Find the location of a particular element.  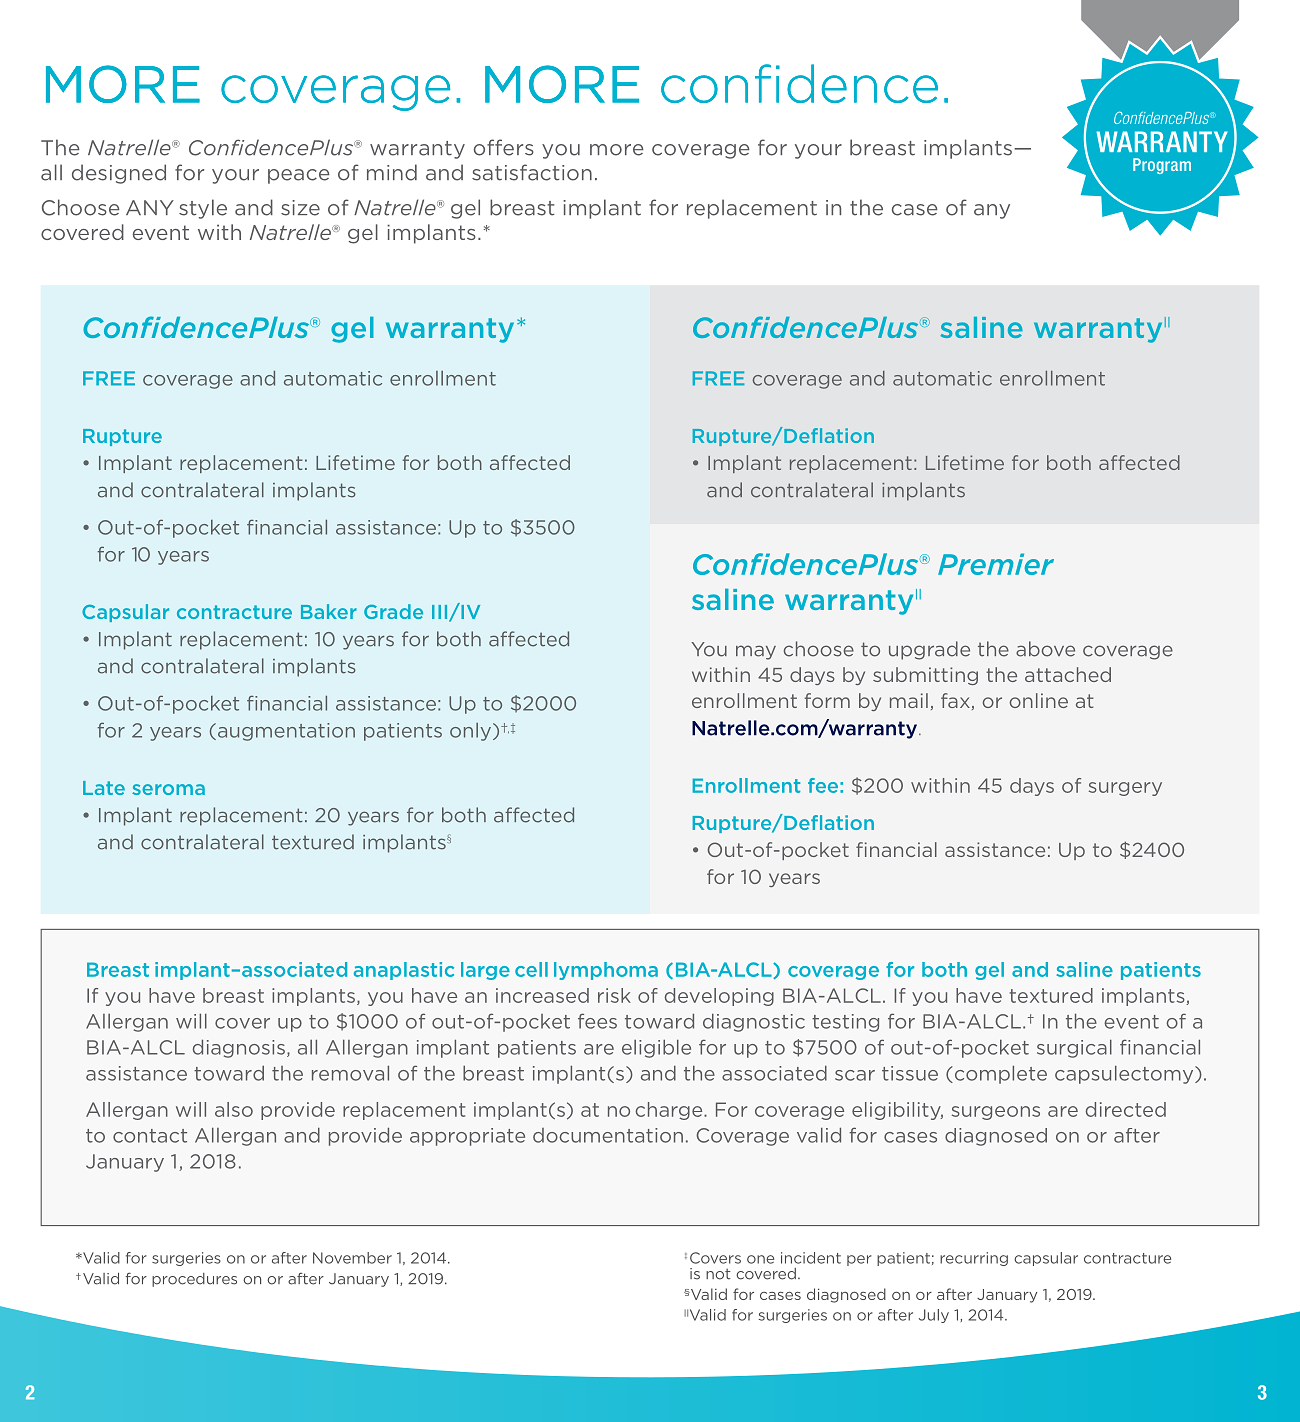

peace is located at coordinates (299, 176).
